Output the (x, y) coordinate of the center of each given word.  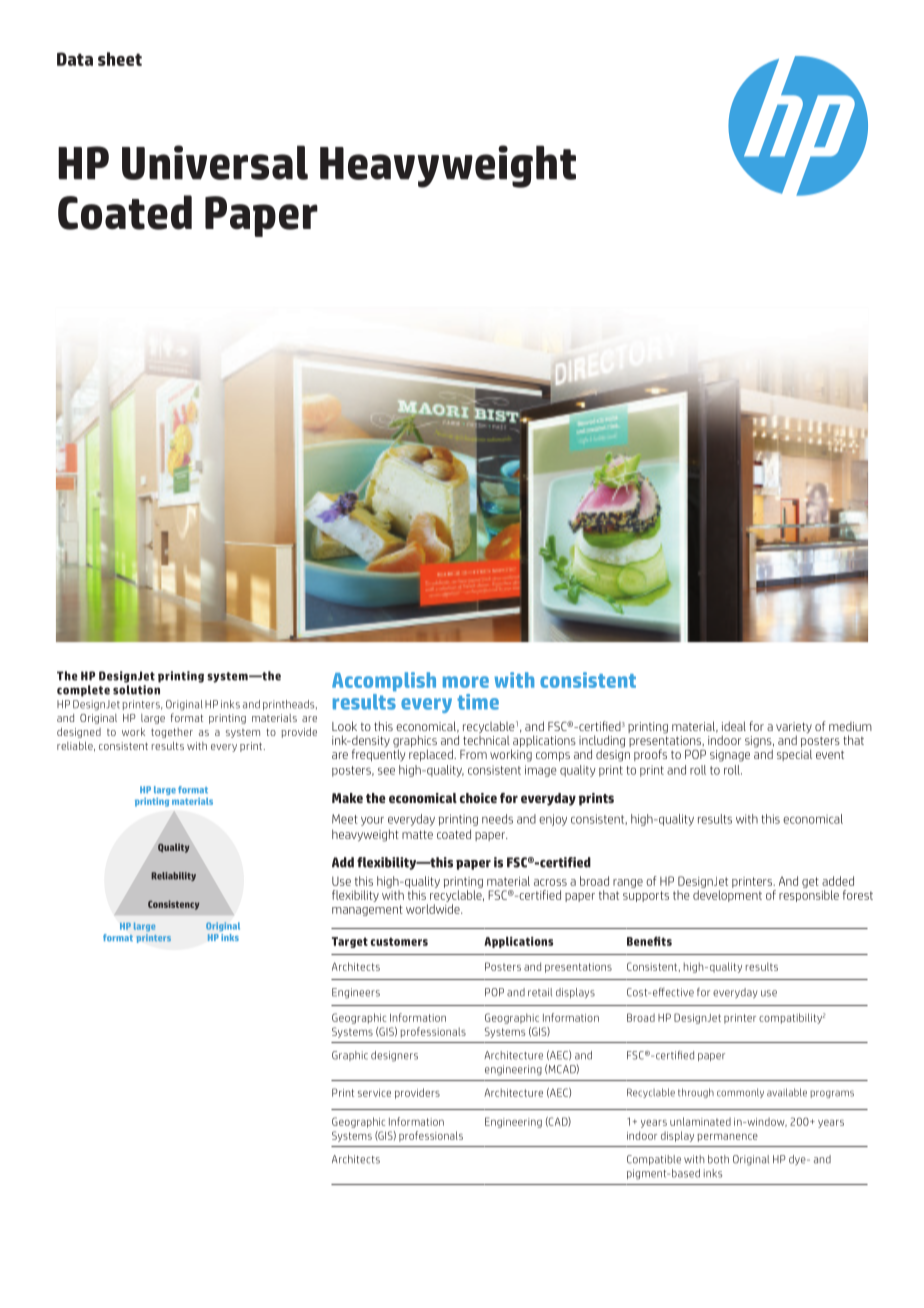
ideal (734, 726)
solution (136, 690)
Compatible (654, 1160)
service (374, 1093)
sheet (120, 59)
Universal (215, 162)
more (466, 682)
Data (75, 59)
